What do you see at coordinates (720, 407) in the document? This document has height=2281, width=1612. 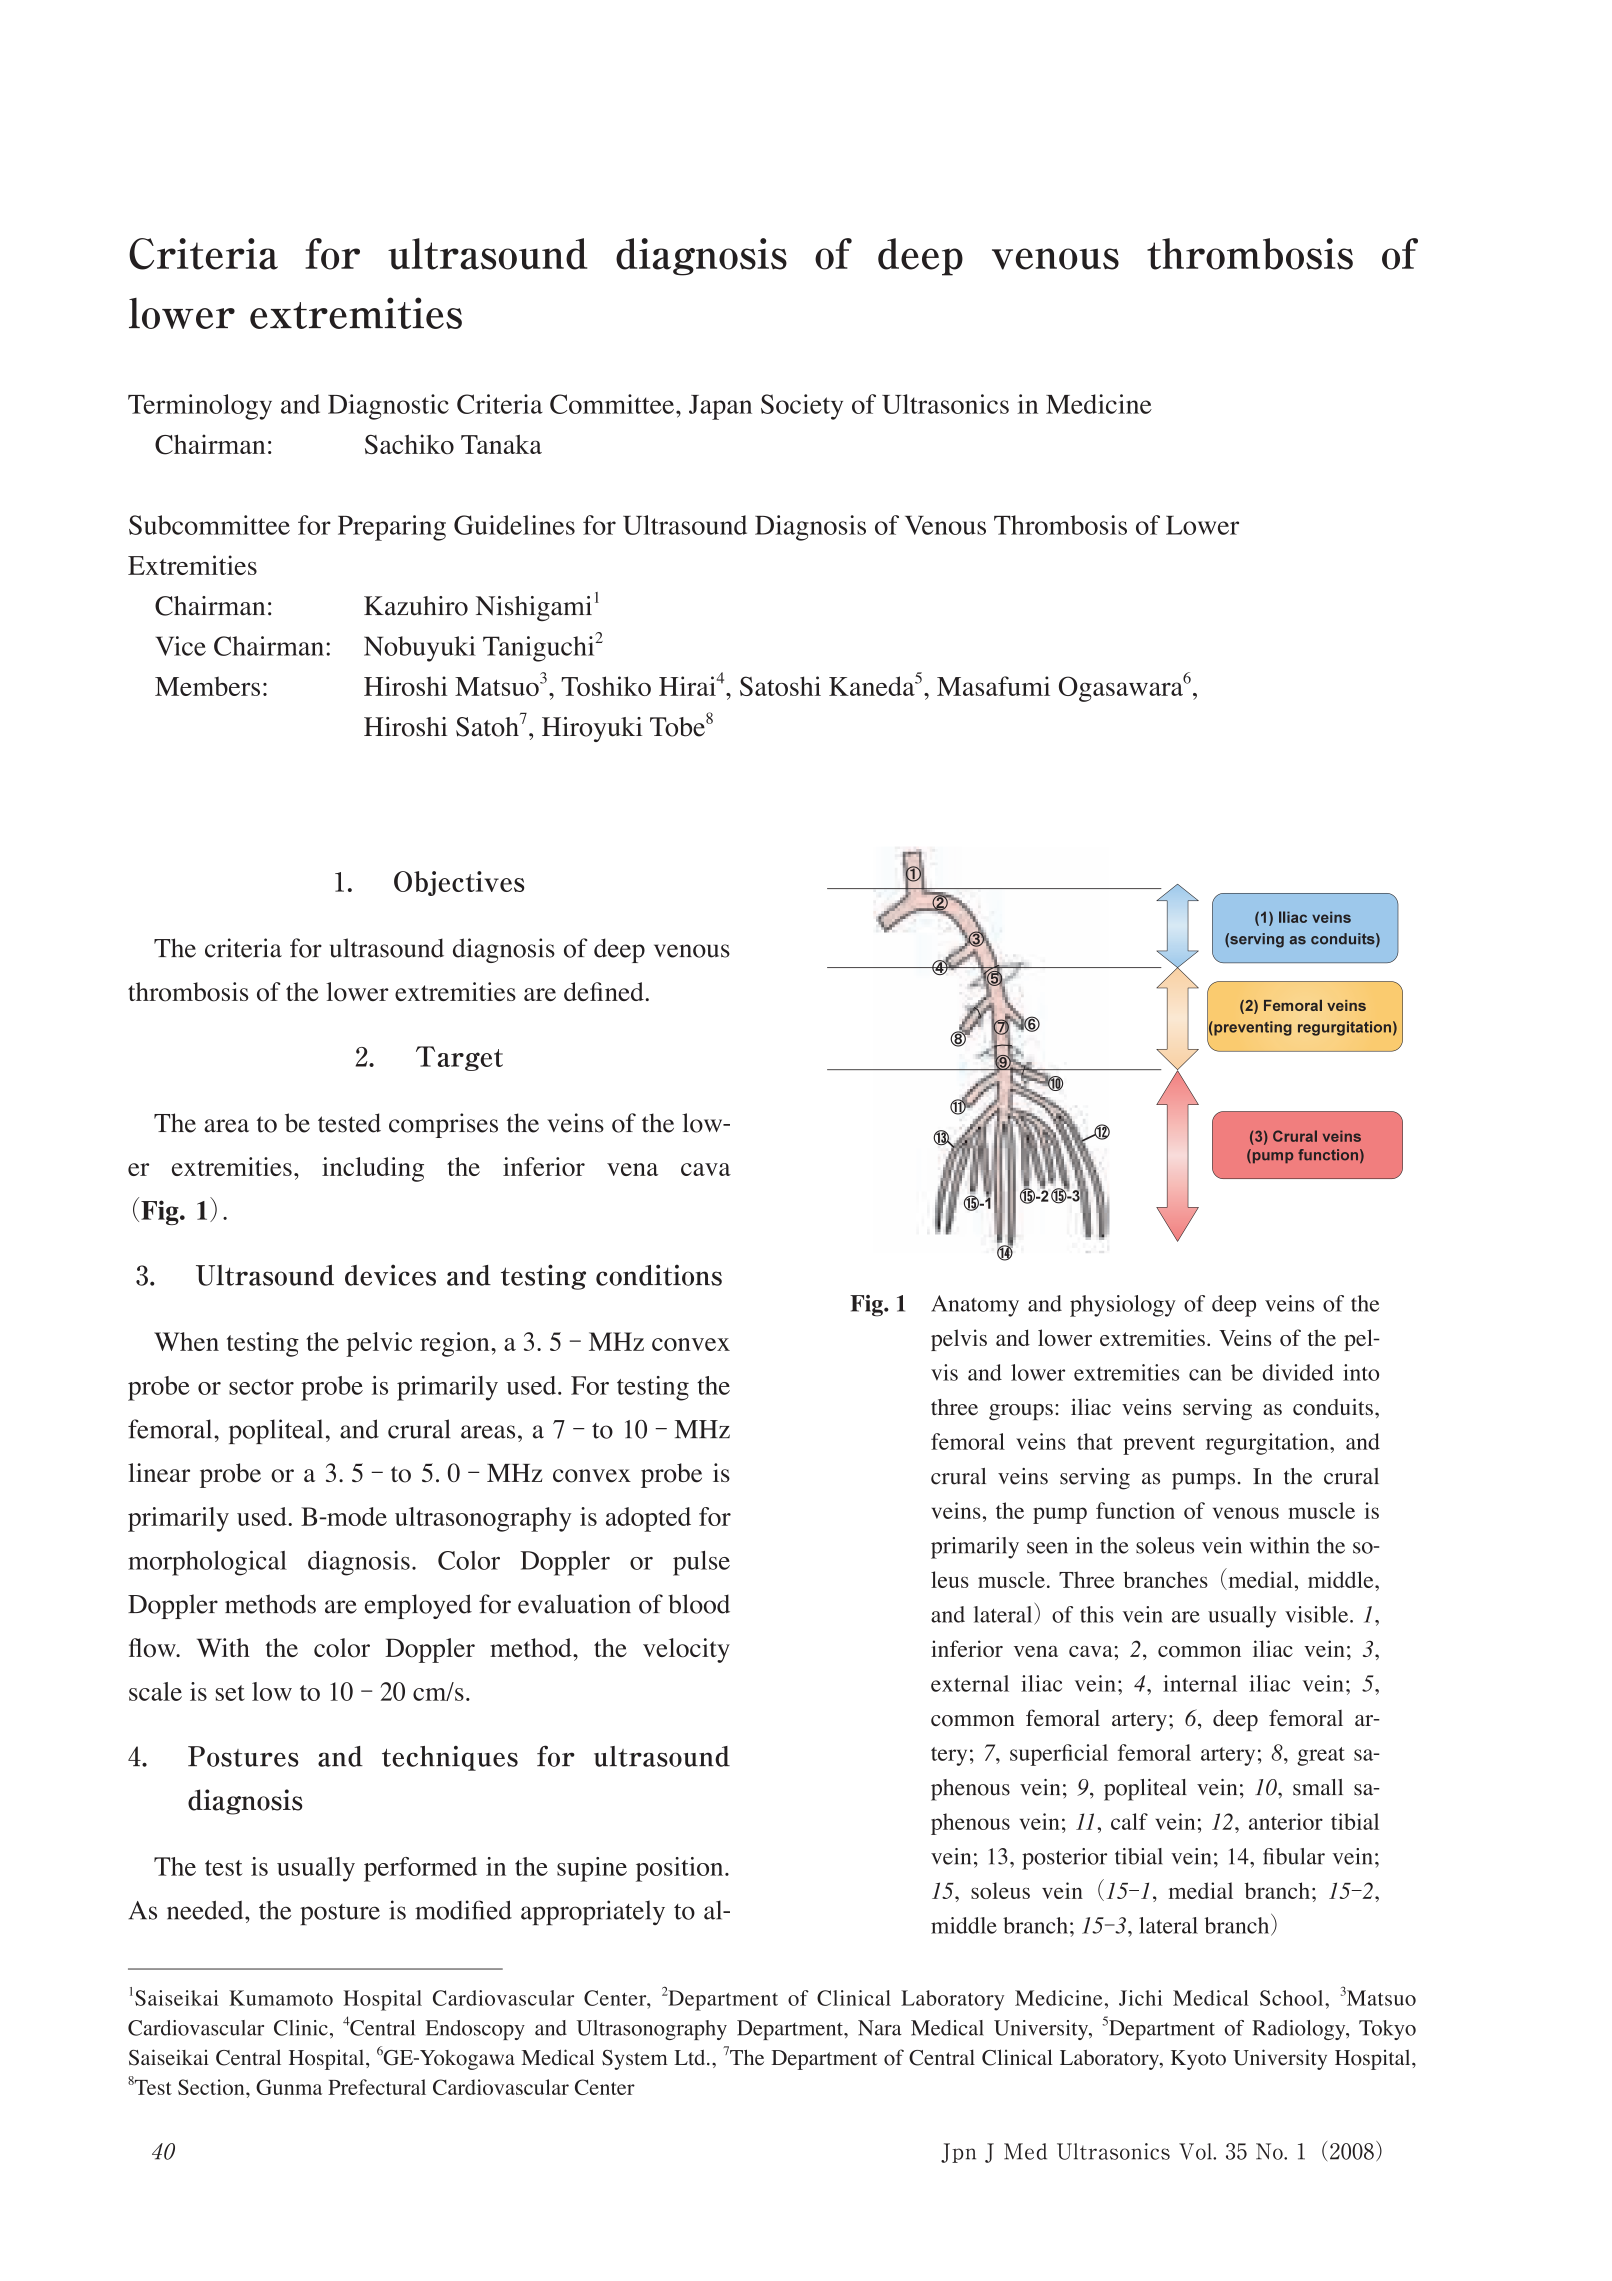 I see `Japan` at bounding box center [720, 407].
